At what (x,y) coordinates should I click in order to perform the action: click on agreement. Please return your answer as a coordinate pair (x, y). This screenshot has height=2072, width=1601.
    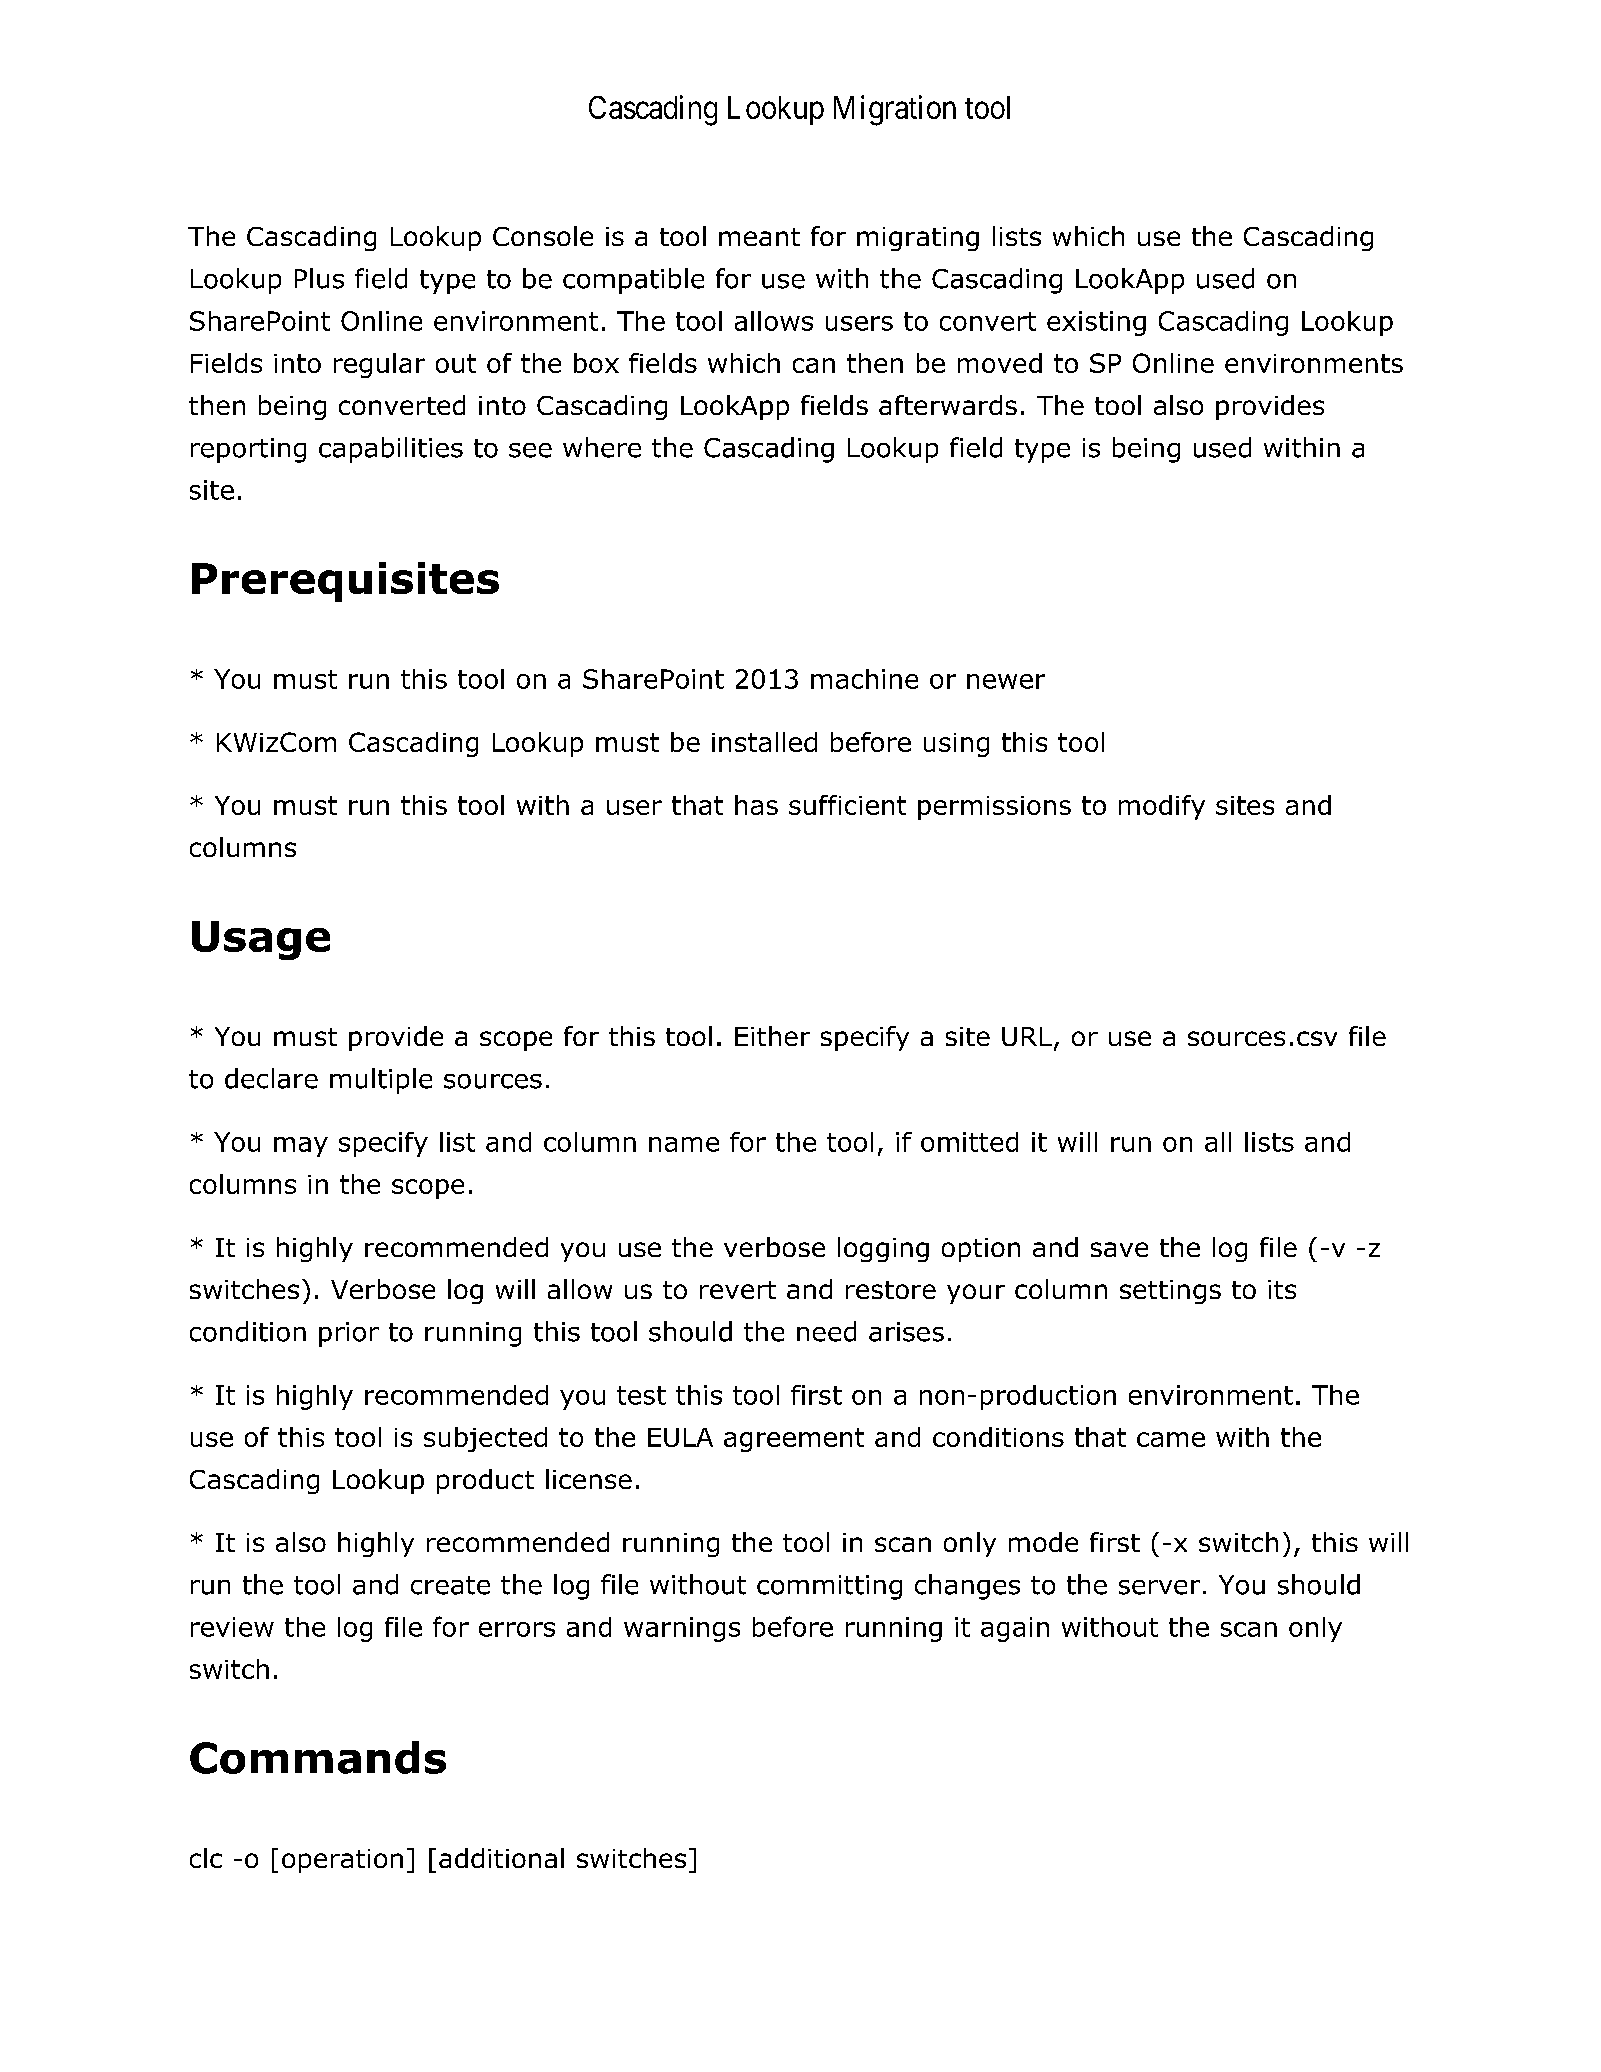
    Looking at the image, I should click on (794, 1440).
